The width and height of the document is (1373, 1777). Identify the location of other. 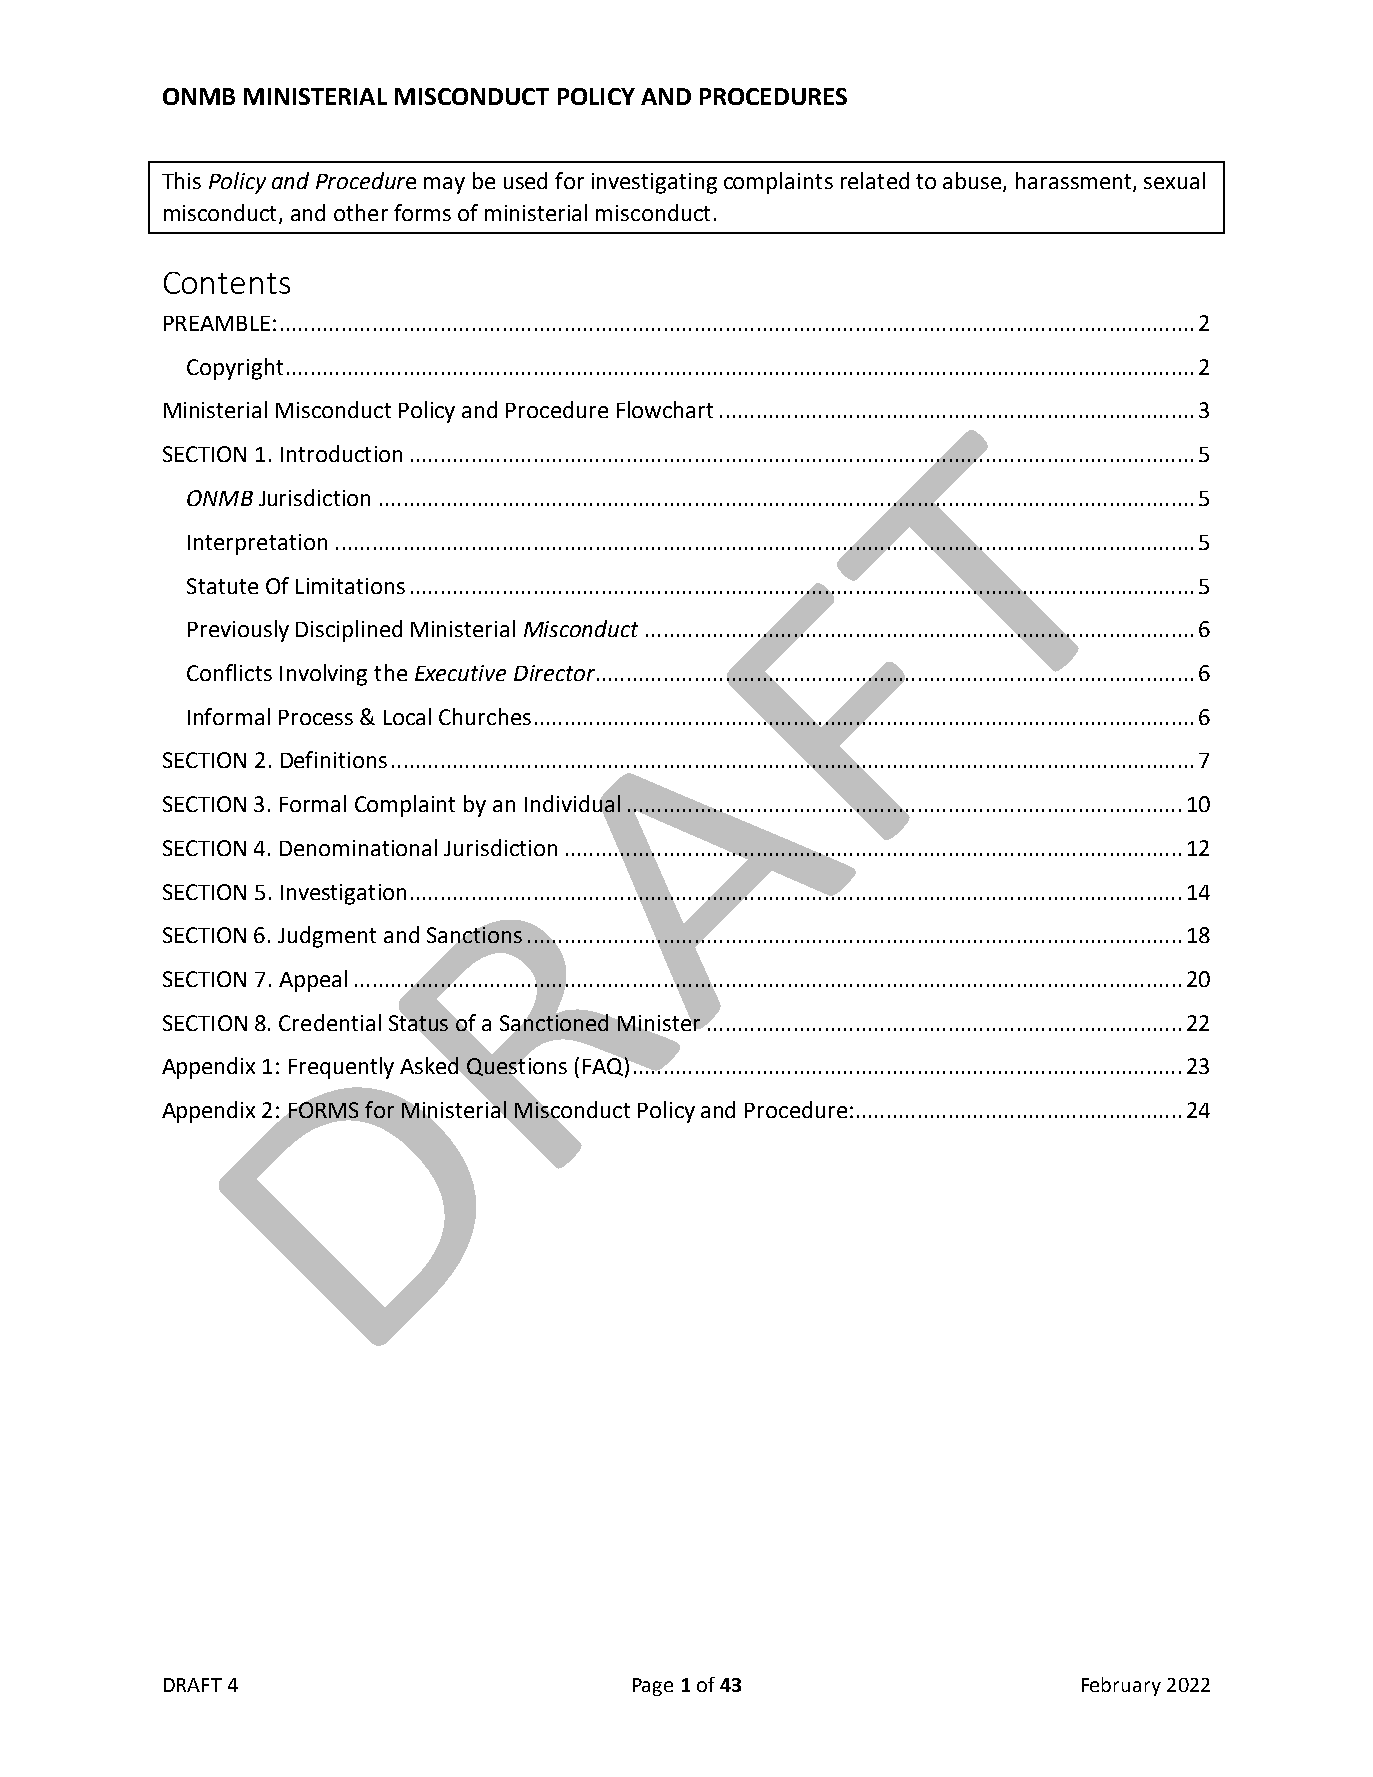
(361, 212).
